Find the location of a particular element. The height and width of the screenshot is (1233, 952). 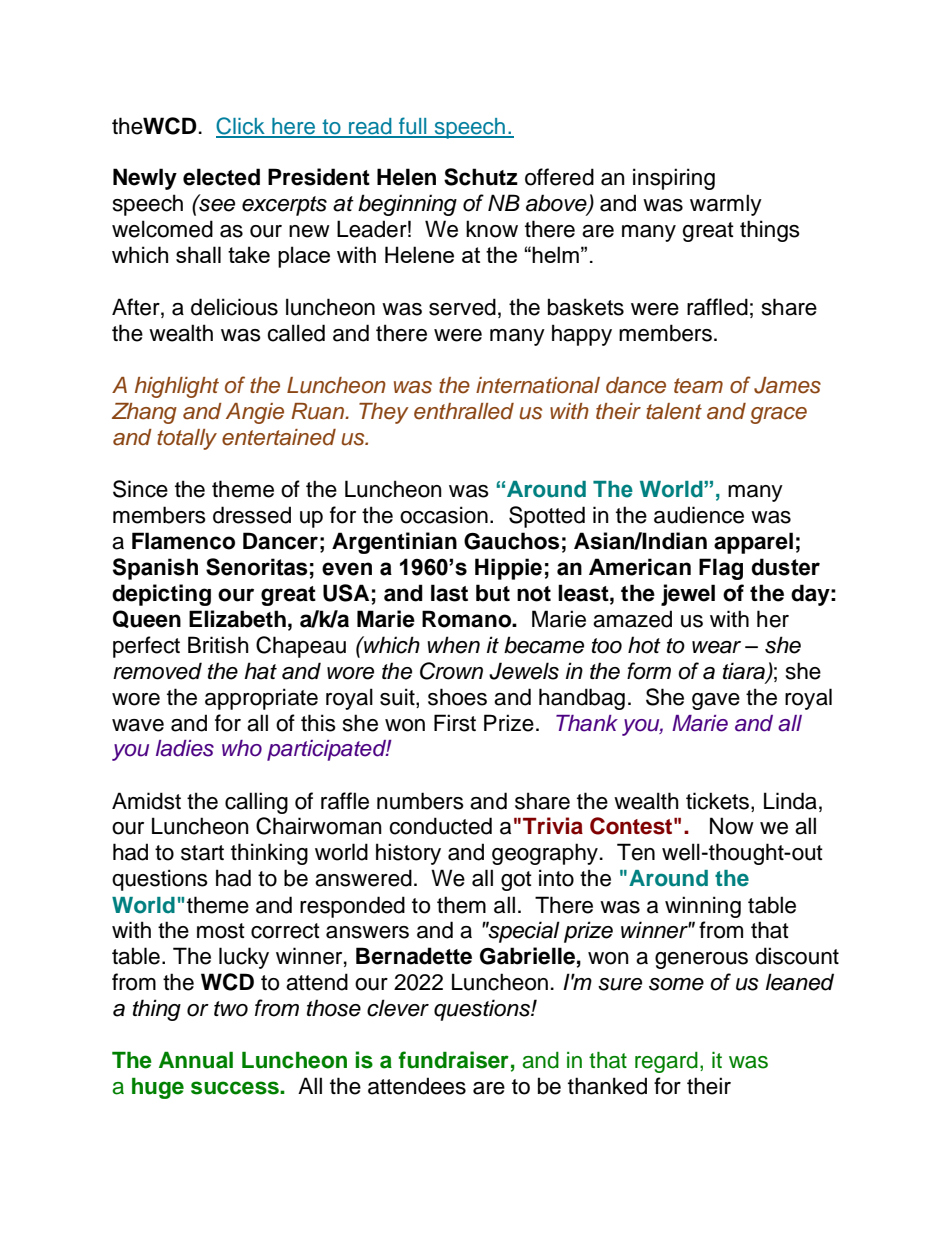

Gauchos is located at coordinates (511, 541).
